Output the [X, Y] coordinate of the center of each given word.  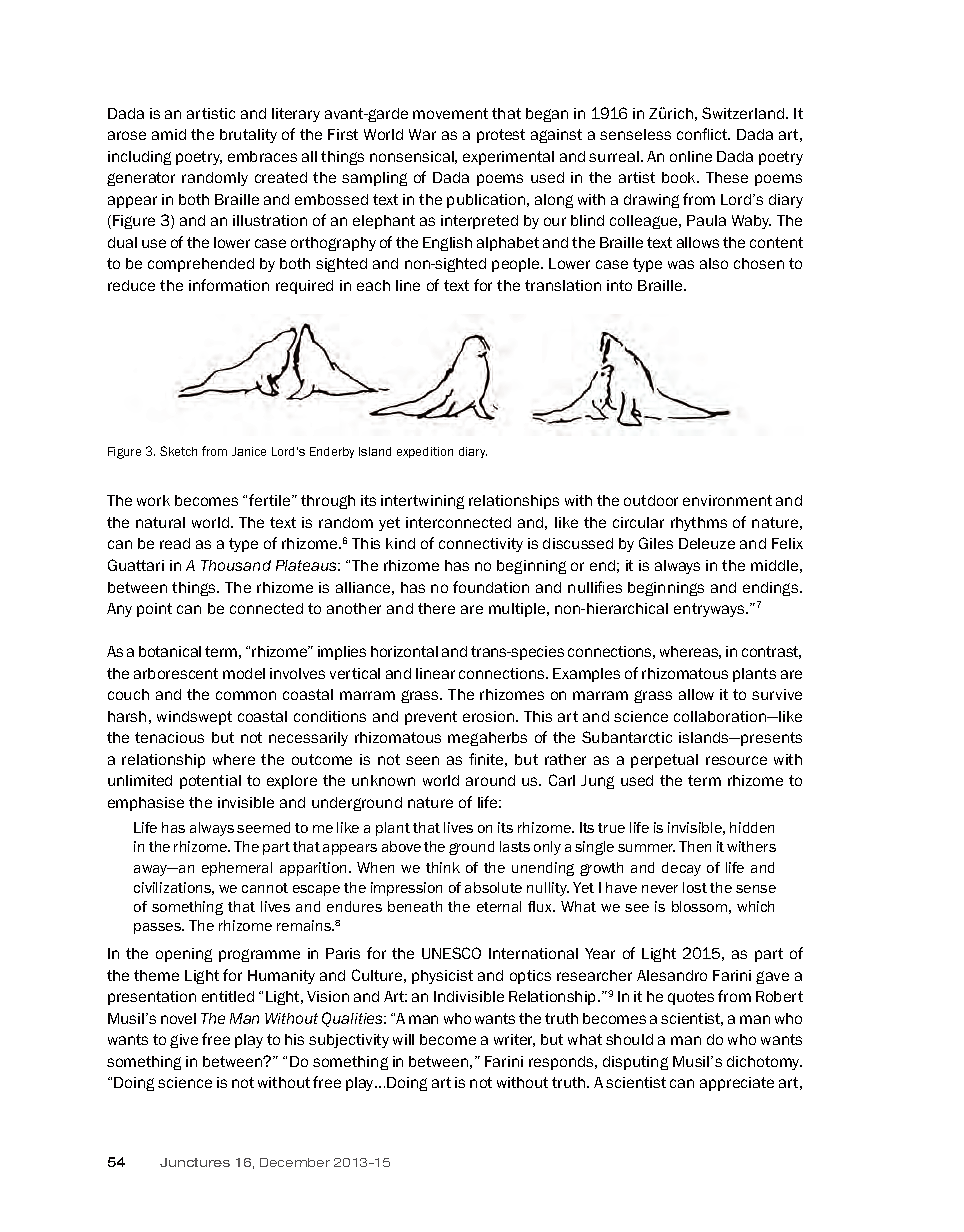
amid [169, 134]
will [403, 1039]
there [436, 608]
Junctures [195, 1162]
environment [727, 500]
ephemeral [237, 869]
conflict [703, 134]
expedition [425, 452]
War [422, 134]
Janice [249, 451]
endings [772, 589]
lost [695, 887]
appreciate [737, 1084]
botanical [170, 651]
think [443, 867]
